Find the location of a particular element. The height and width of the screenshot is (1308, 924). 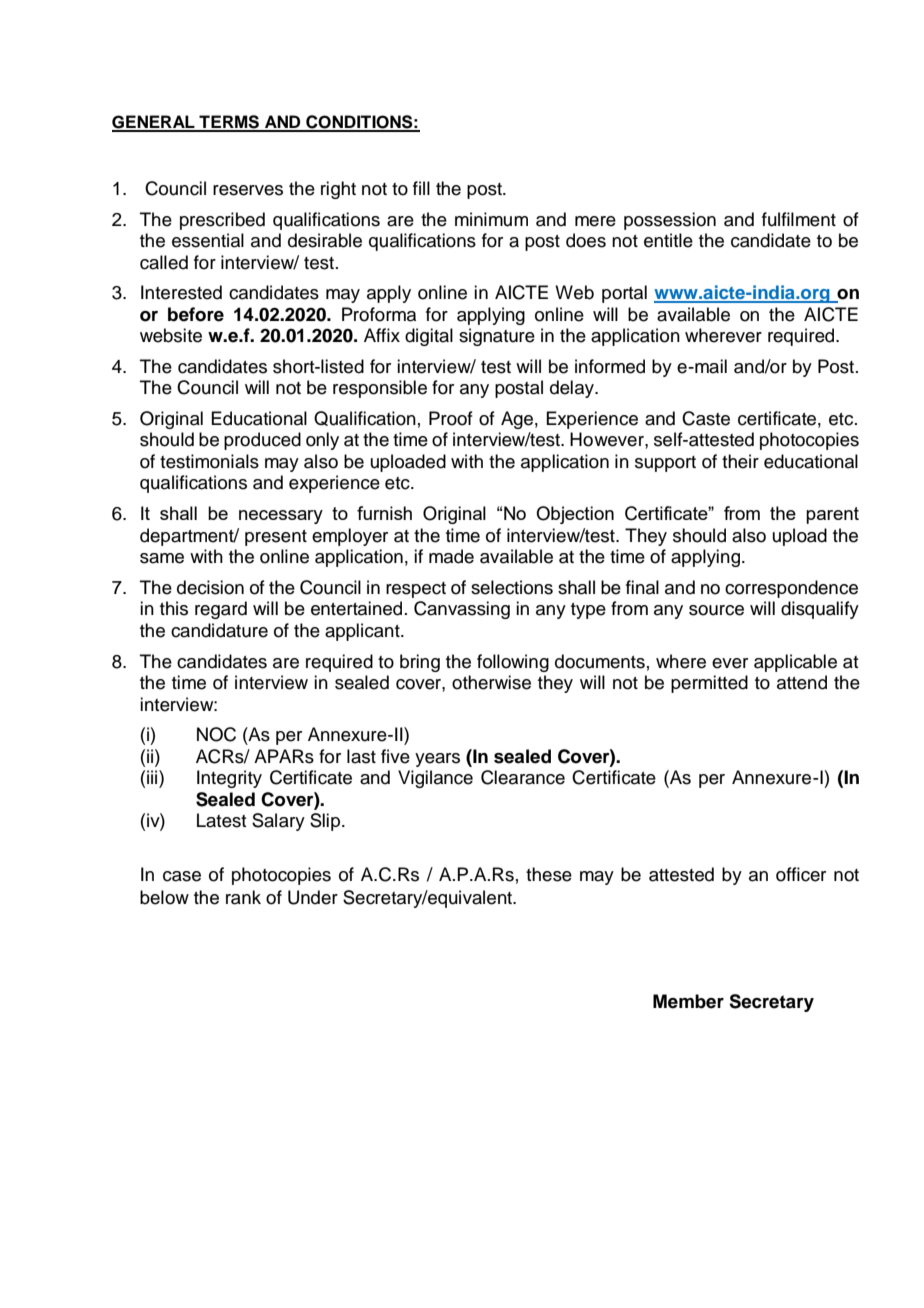

these is located at coordinates (549, 874).
